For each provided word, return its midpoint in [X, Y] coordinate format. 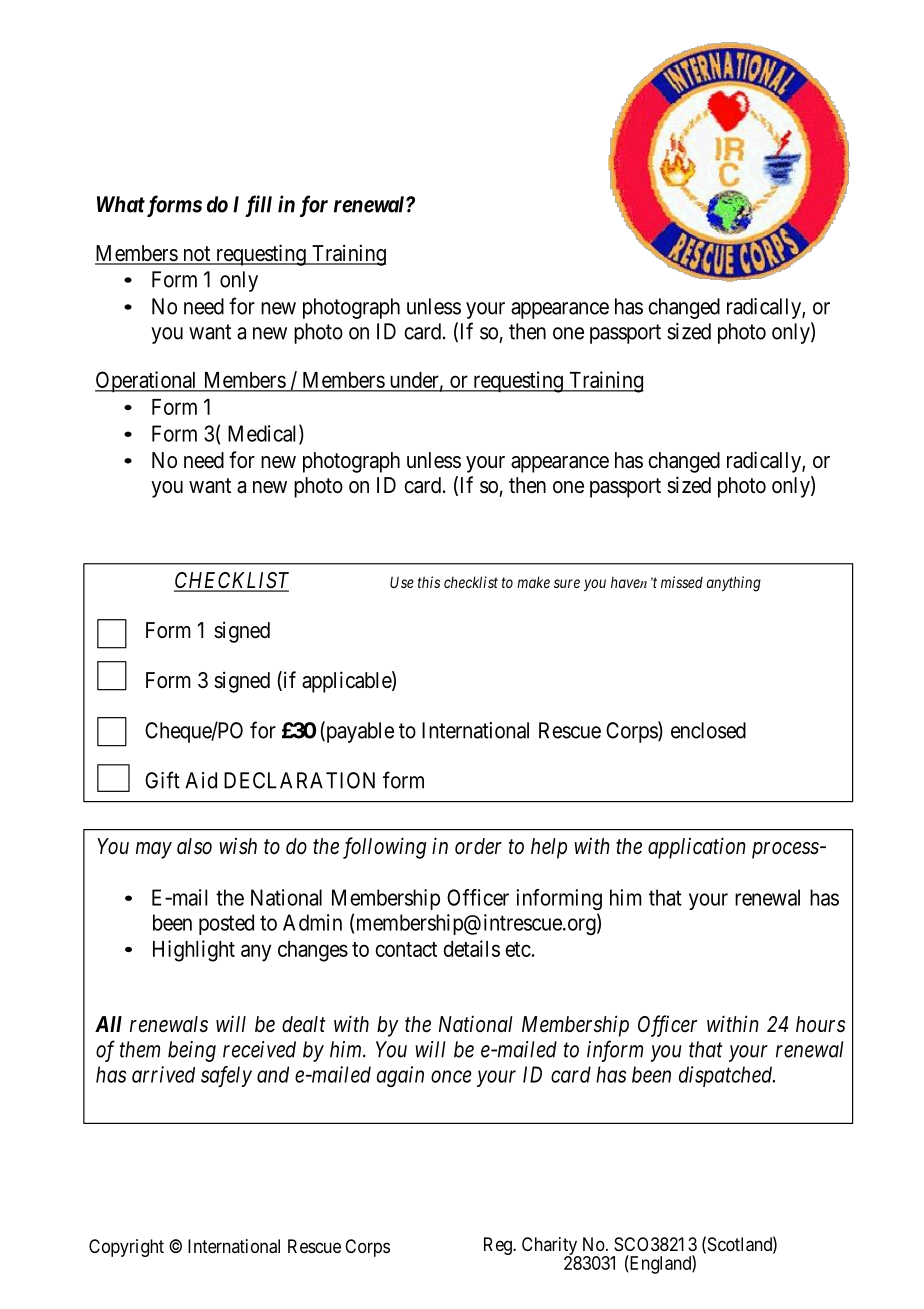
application [697, 848]
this [429, 582]
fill [258, 206]
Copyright [126, 1248]
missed [682, 582]
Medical [264, 434]
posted [226, 924]
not [196, 255]
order [478, 846]
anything [734, 584]
